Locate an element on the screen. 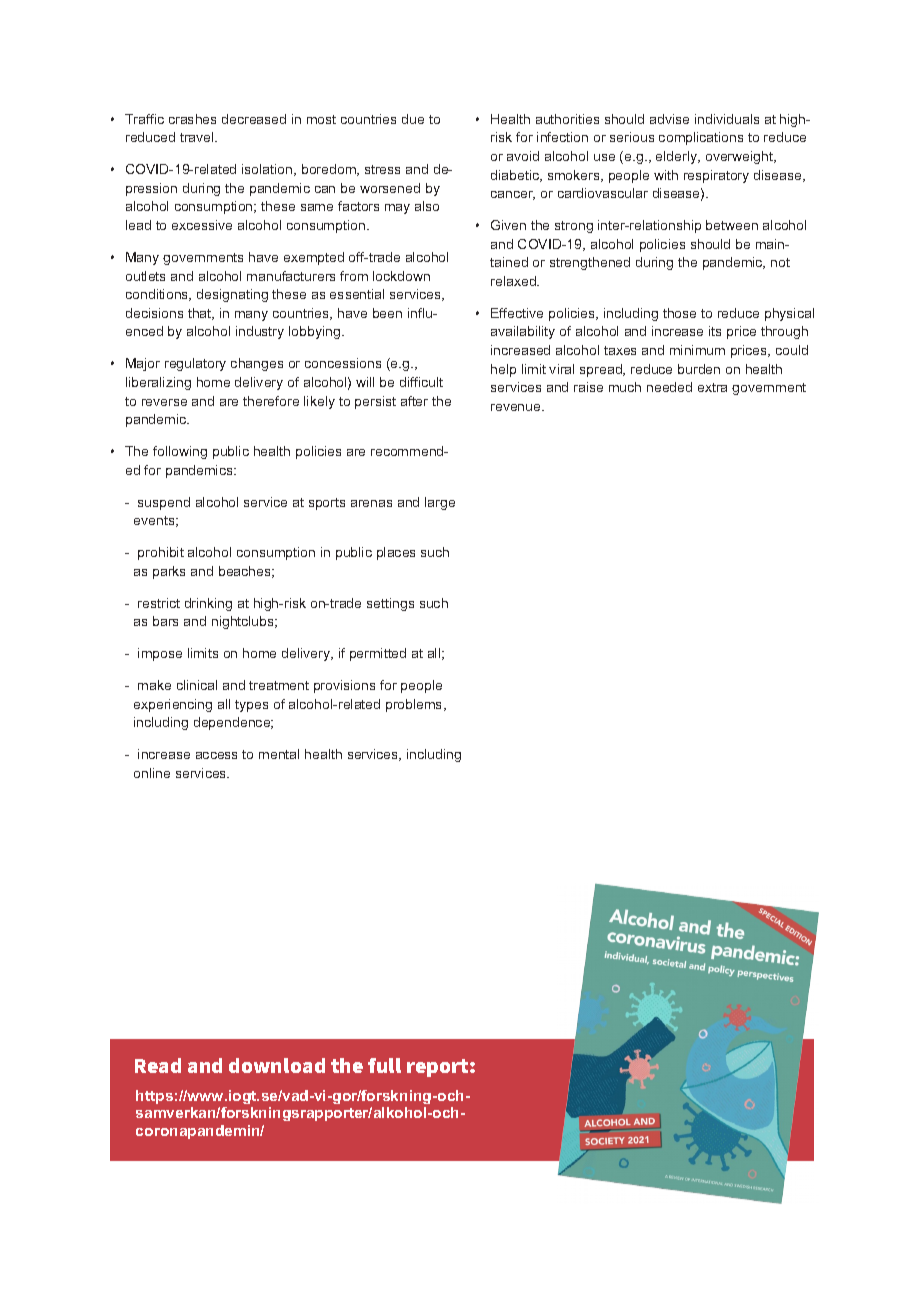 Image resolution: width=924 pixels, height=1308 pixels. complications is located at coordinates (701, 138).
